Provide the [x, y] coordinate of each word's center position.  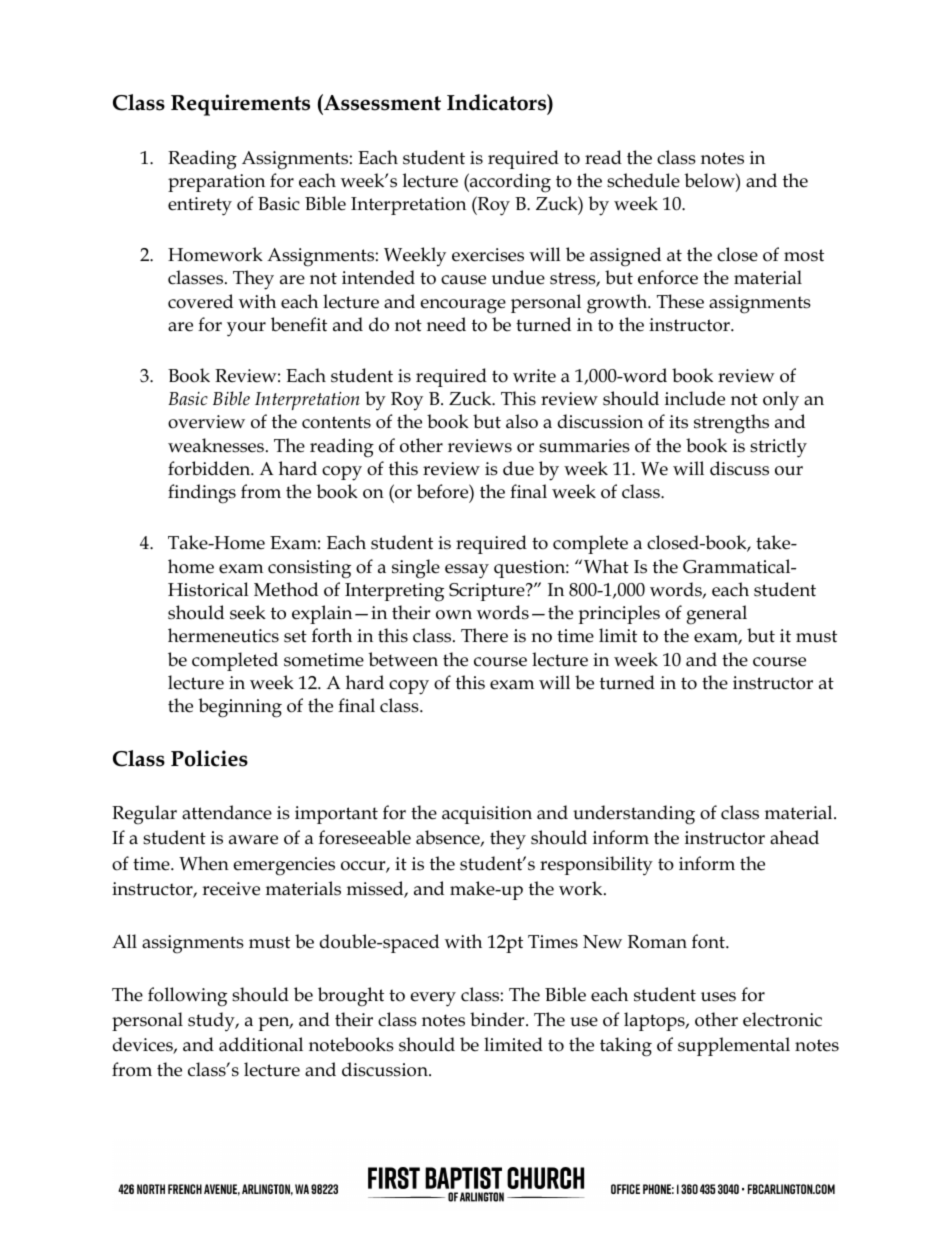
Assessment [381, 102]
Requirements [240, 105]
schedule [643, 180]
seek [248, 612]
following [187, 997]
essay [467, 571]
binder [498, 1019]
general [716, 615]
